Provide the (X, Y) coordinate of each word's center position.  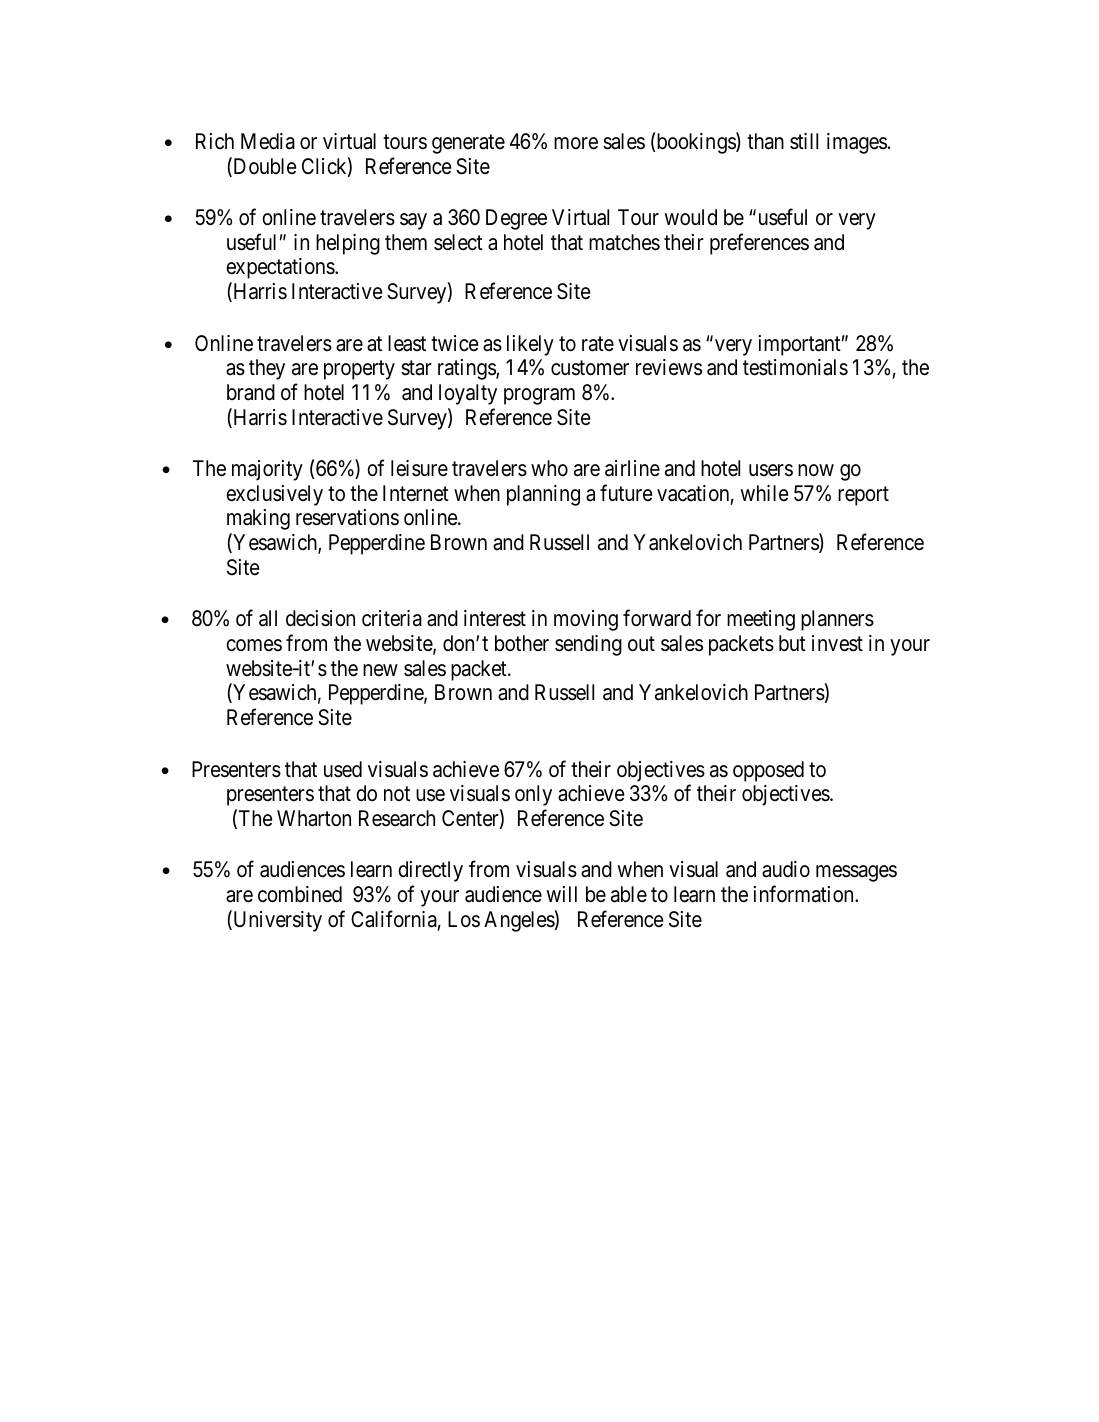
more (576, 144)
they (267, 369)
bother (522, 643)
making (258, 519)
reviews (669, 367)
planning (543, 495)
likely (530, 345)
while (764, 493)
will (562, 894)
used (343, 769)
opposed (768, 771)
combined (300, 894)
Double (263, 167)
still (804, 141)
